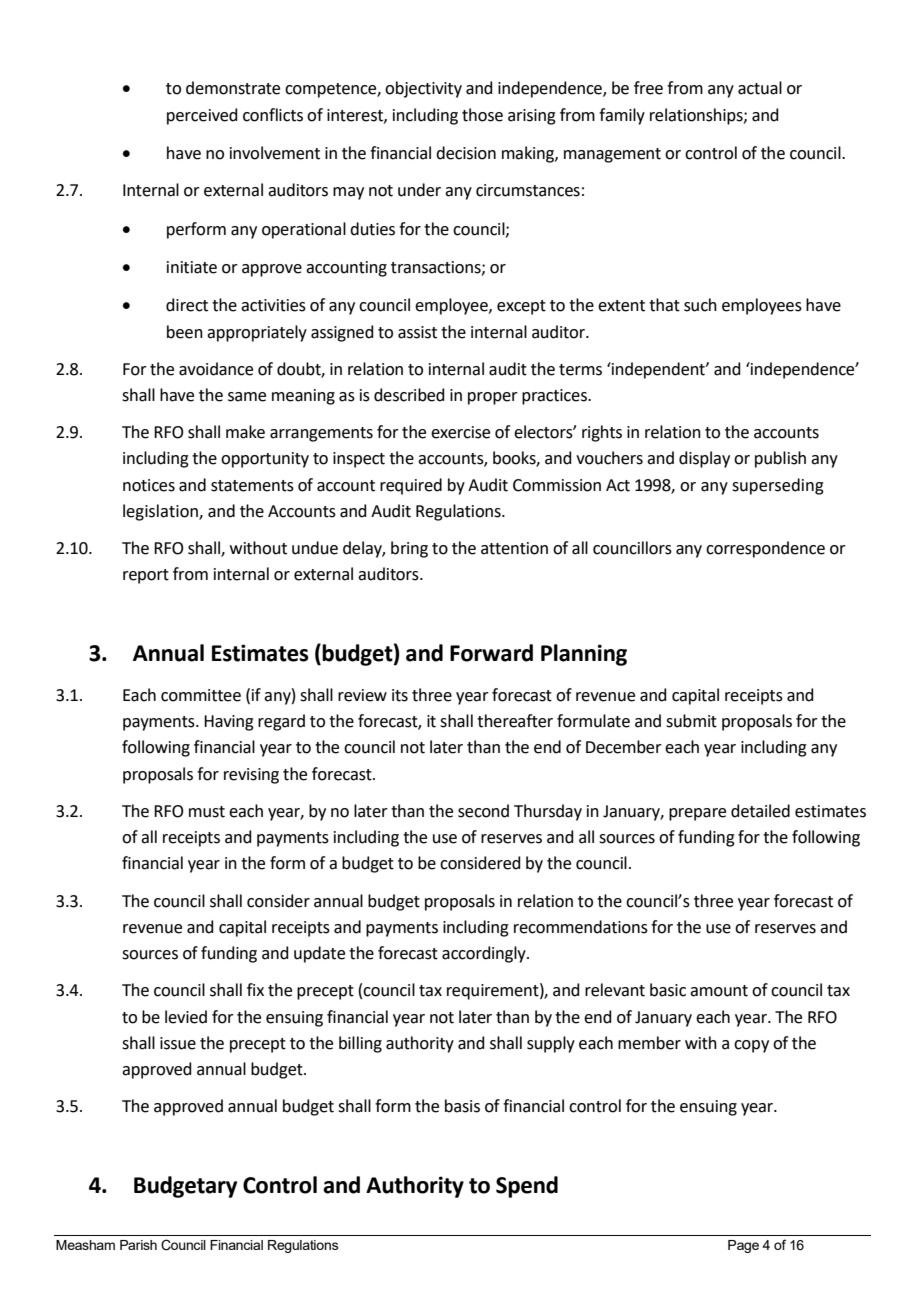 The image size is (924, 1308). Describe the element at coordinates (207, 812) in the screenshot. I see `must` at that location.
